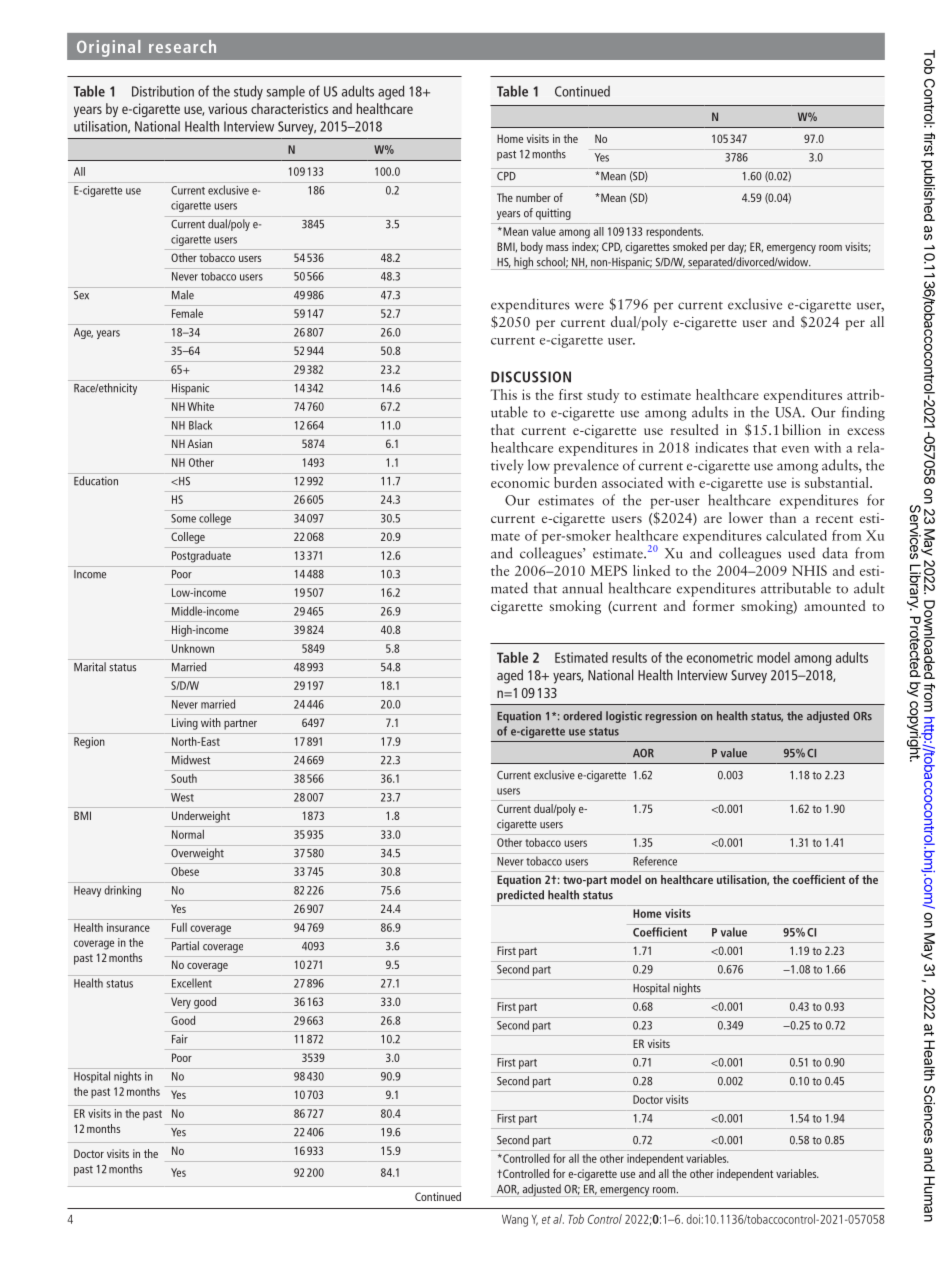  What do you see at coordinates (533, 197) in the document?
I see `number` at bounding box center [533, 197].
